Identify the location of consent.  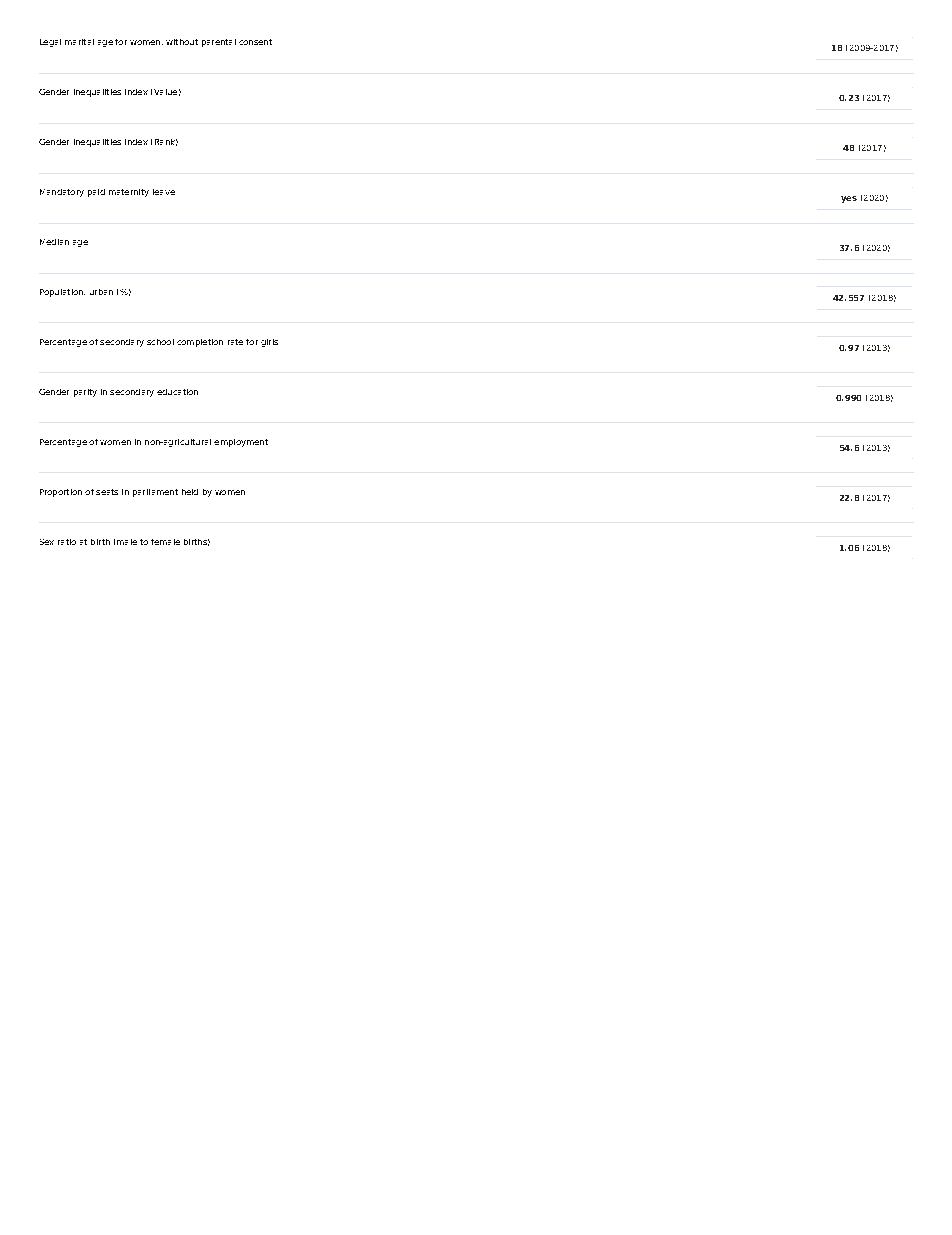
(255, 42).
